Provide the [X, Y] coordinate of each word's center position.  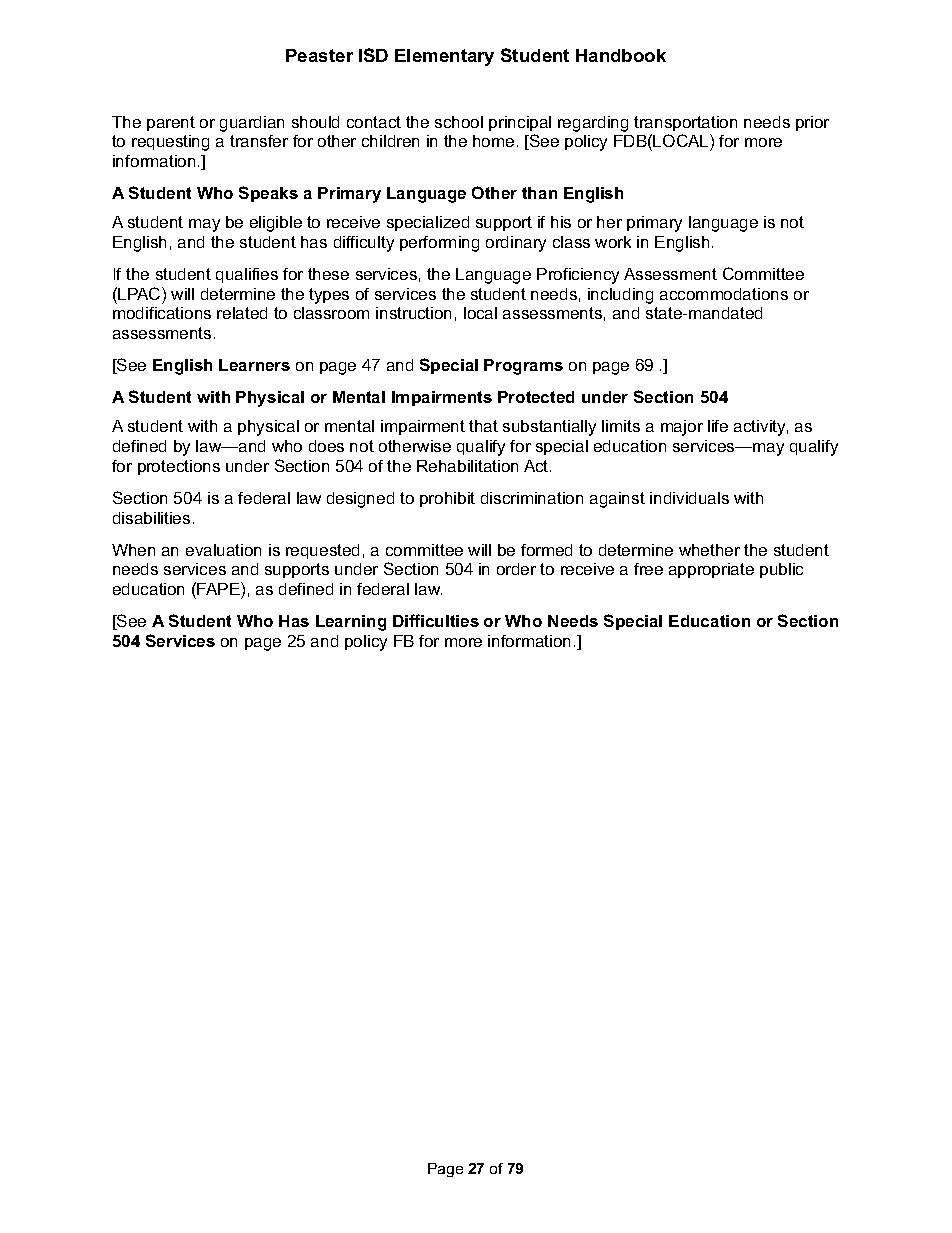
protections [179, 467]
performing [439, 244]
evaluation [223, 550]
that [483, 426]
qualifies [247, 275]
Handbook [621, 55]
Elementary [444, 57]
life [718, 426]
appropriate [711, 570]
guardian [252, 124]
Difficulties [436, 620]
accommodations [724, 294]
